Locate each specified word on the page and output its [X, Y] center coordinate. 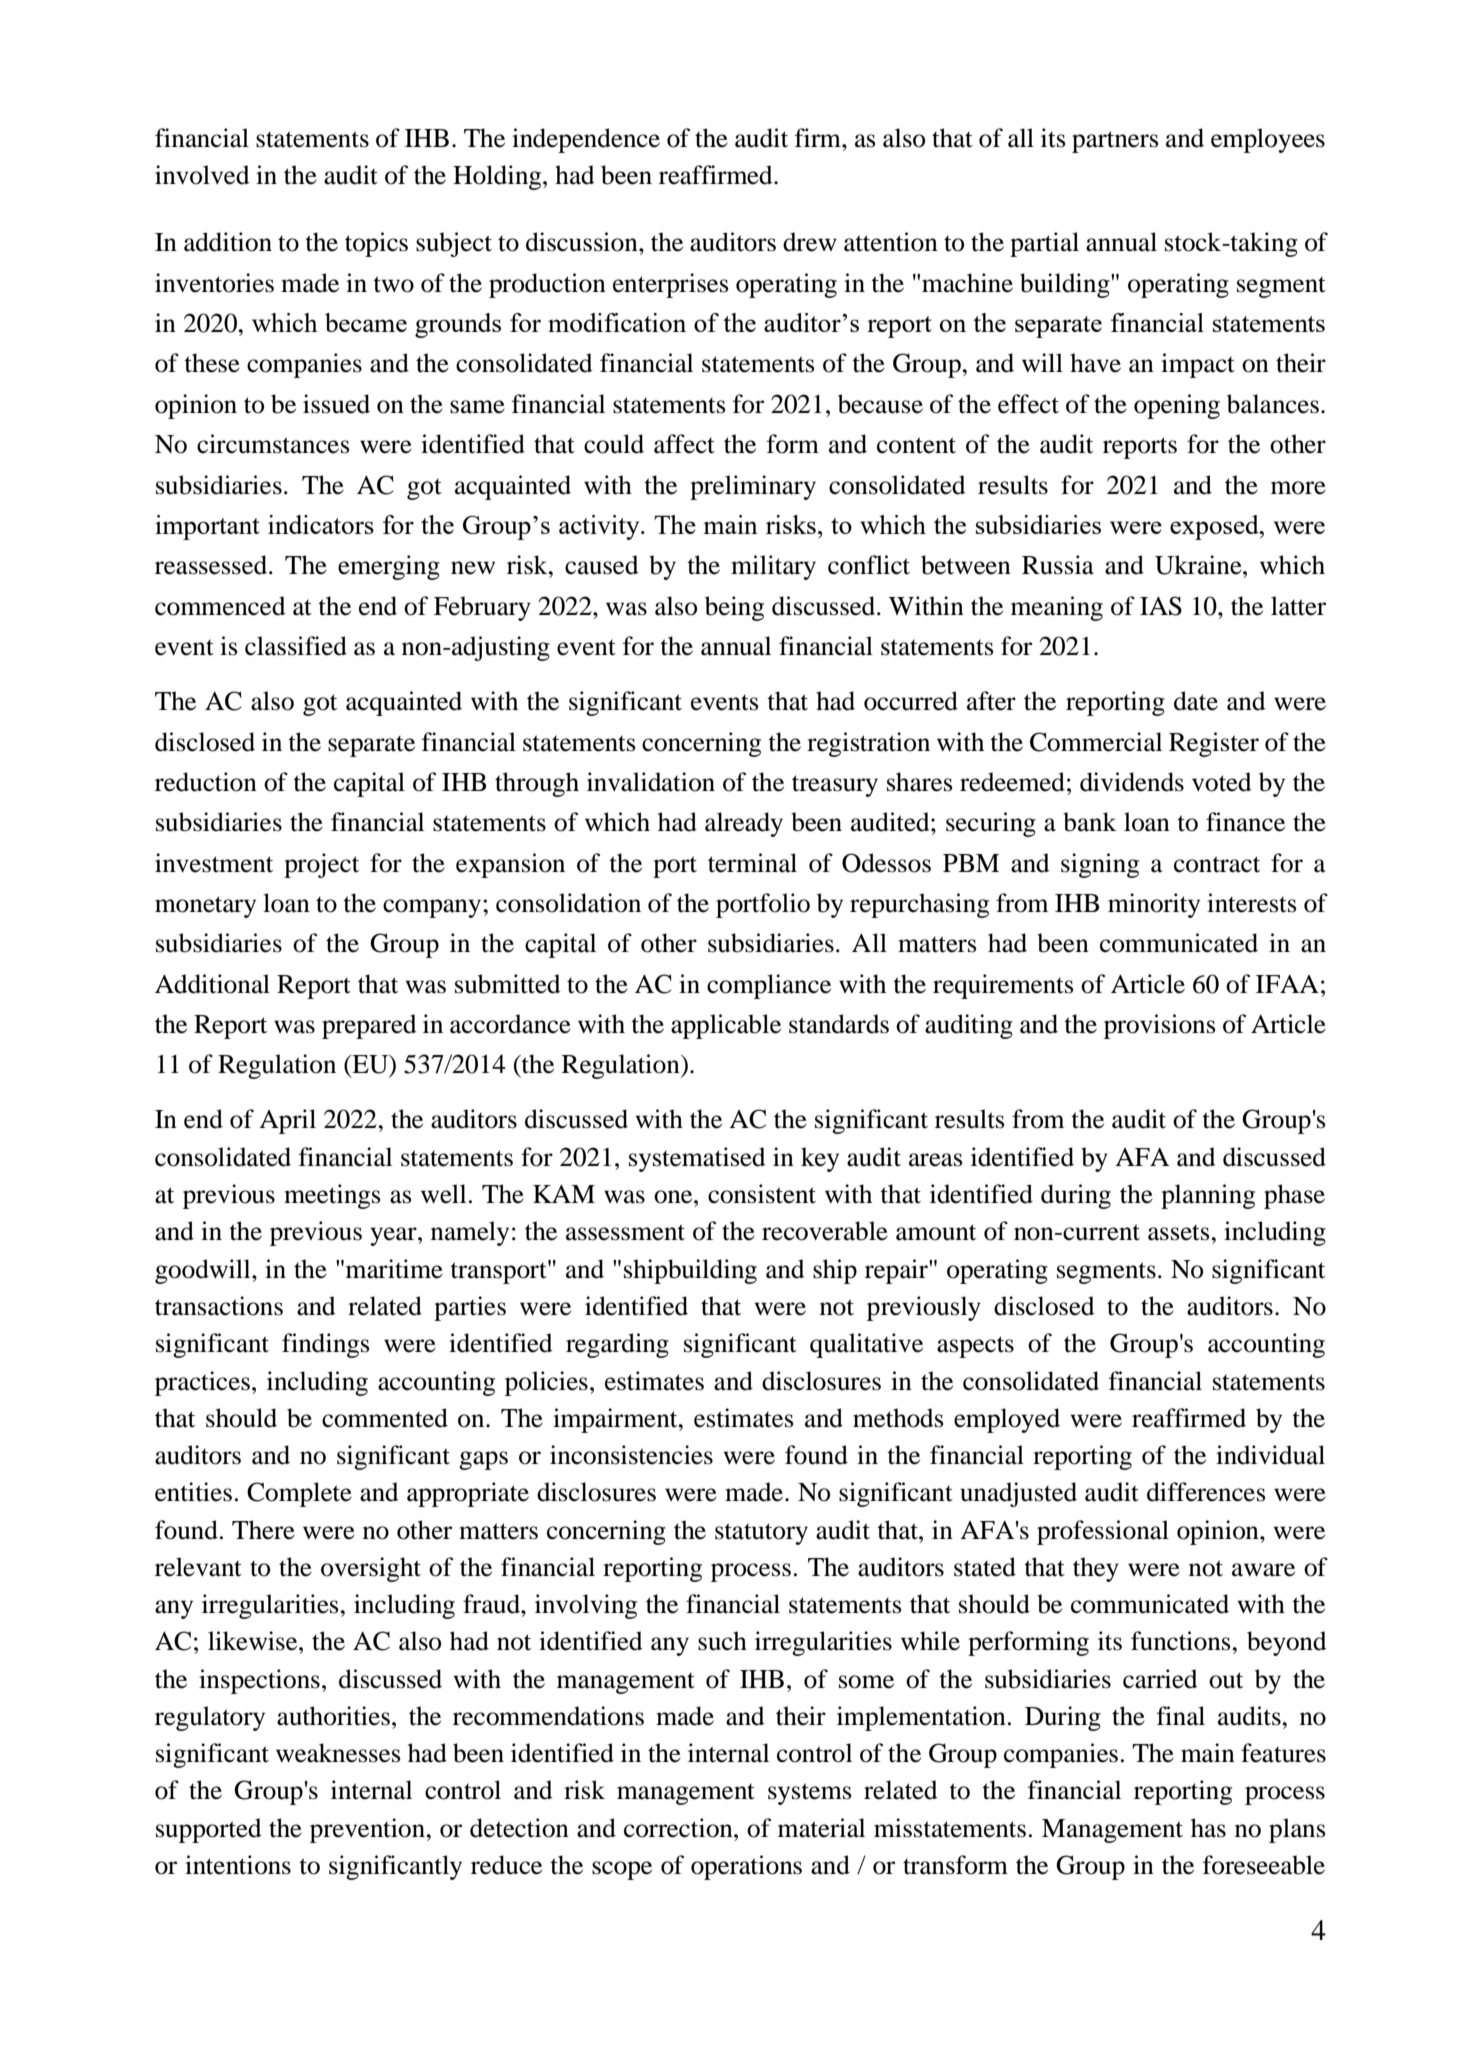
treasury [835, 786]
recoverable [825, 1231]
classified [296, 646]
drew [810, 242]
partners [1115, 142]
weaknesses [338, 1753]
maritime [394, 1269]
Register [1214, 744]
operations [746, 1867]
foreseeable [1264, 1865]
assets [1180, 1233]
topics [376, 244]
